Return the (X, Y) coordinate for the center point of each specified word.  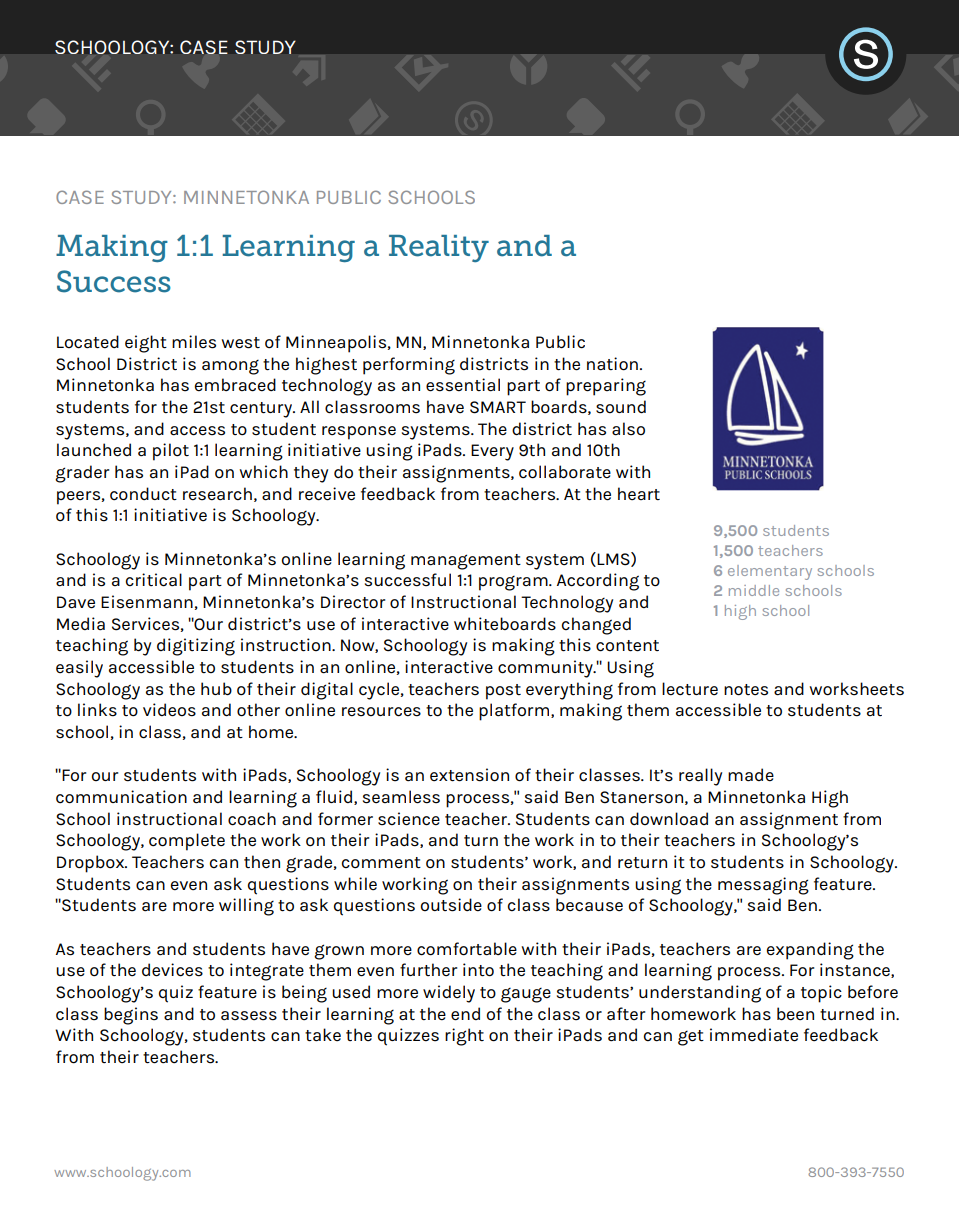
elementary (770, 572)
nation (612, 364)
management (466, 562)
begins (131, 1016)
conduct (143, 494)
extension (469, 775)
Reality (439, 248)
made (751, 775)
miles (194, 342)
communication (121, 797)
